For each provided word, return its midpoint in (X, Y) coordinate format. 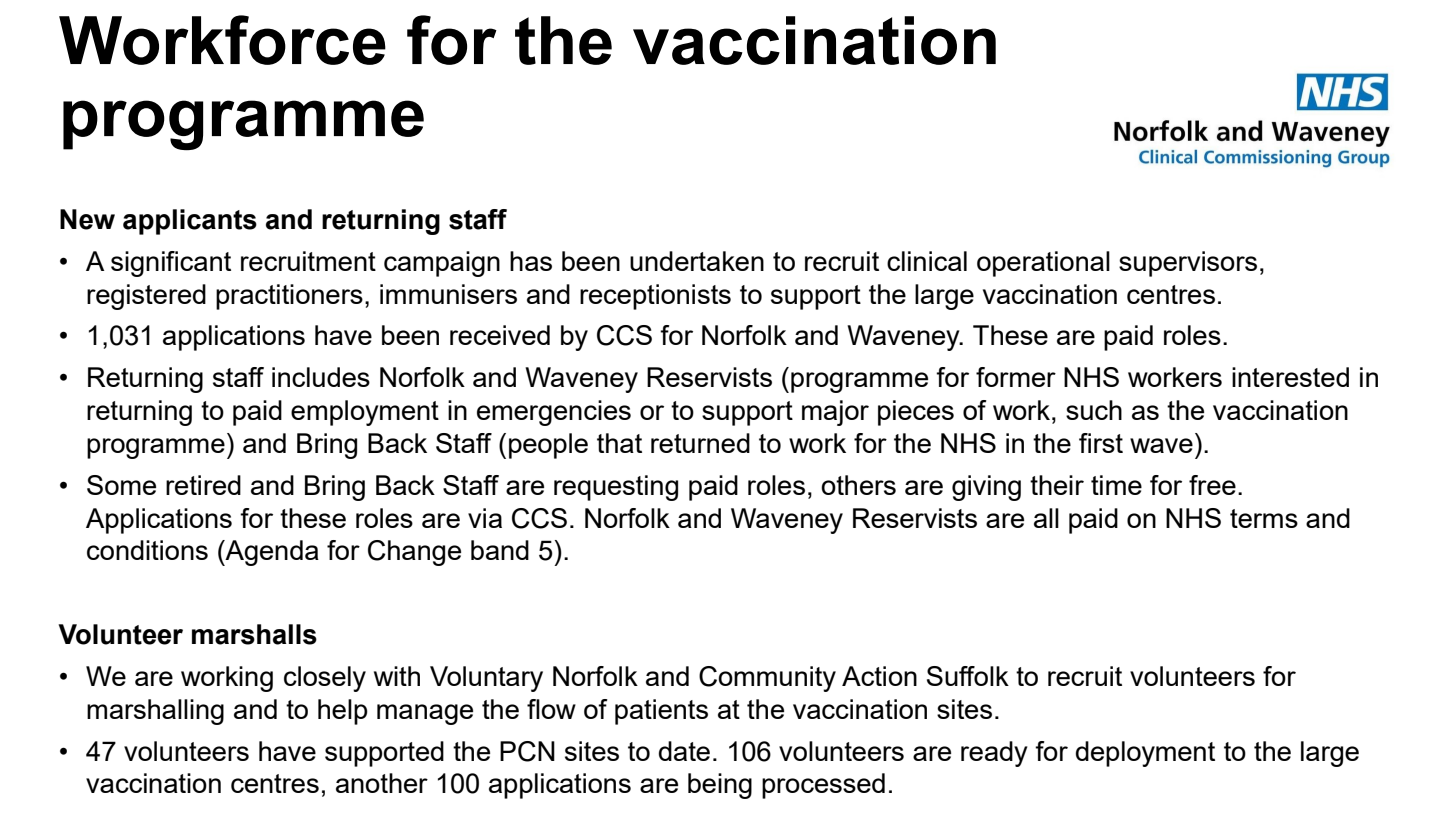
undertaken (697, 261)
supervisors (1188, 264)
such (1094, 410)
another (382, 783)
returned (700, 443)
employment (365, 413)
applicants (190, 222)
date (684, 751)
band (500, 550)
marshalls (254, 634)
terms (1264, 518)
